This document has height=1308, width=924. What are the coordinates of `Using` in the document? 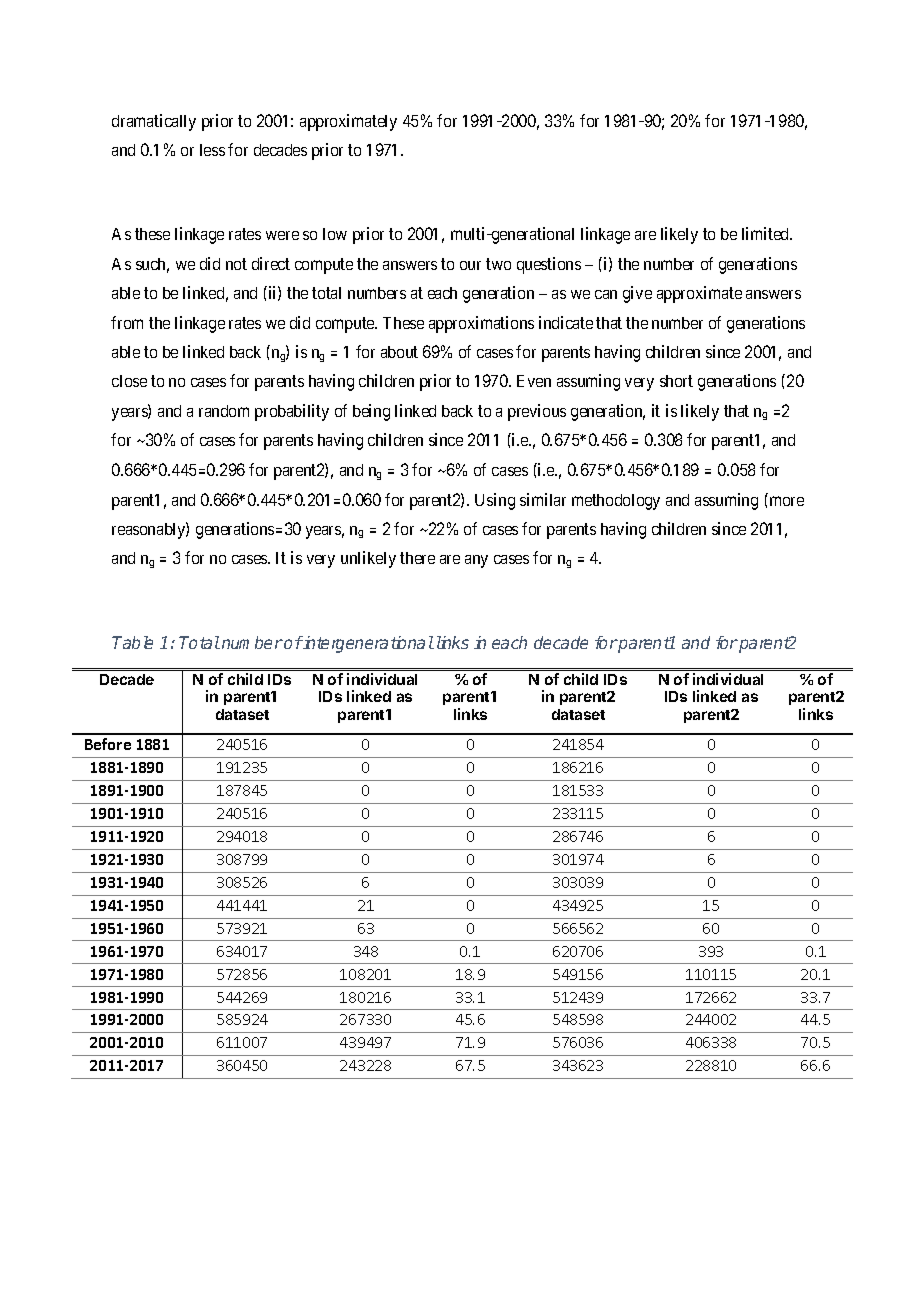 It's located at (495, 501).
